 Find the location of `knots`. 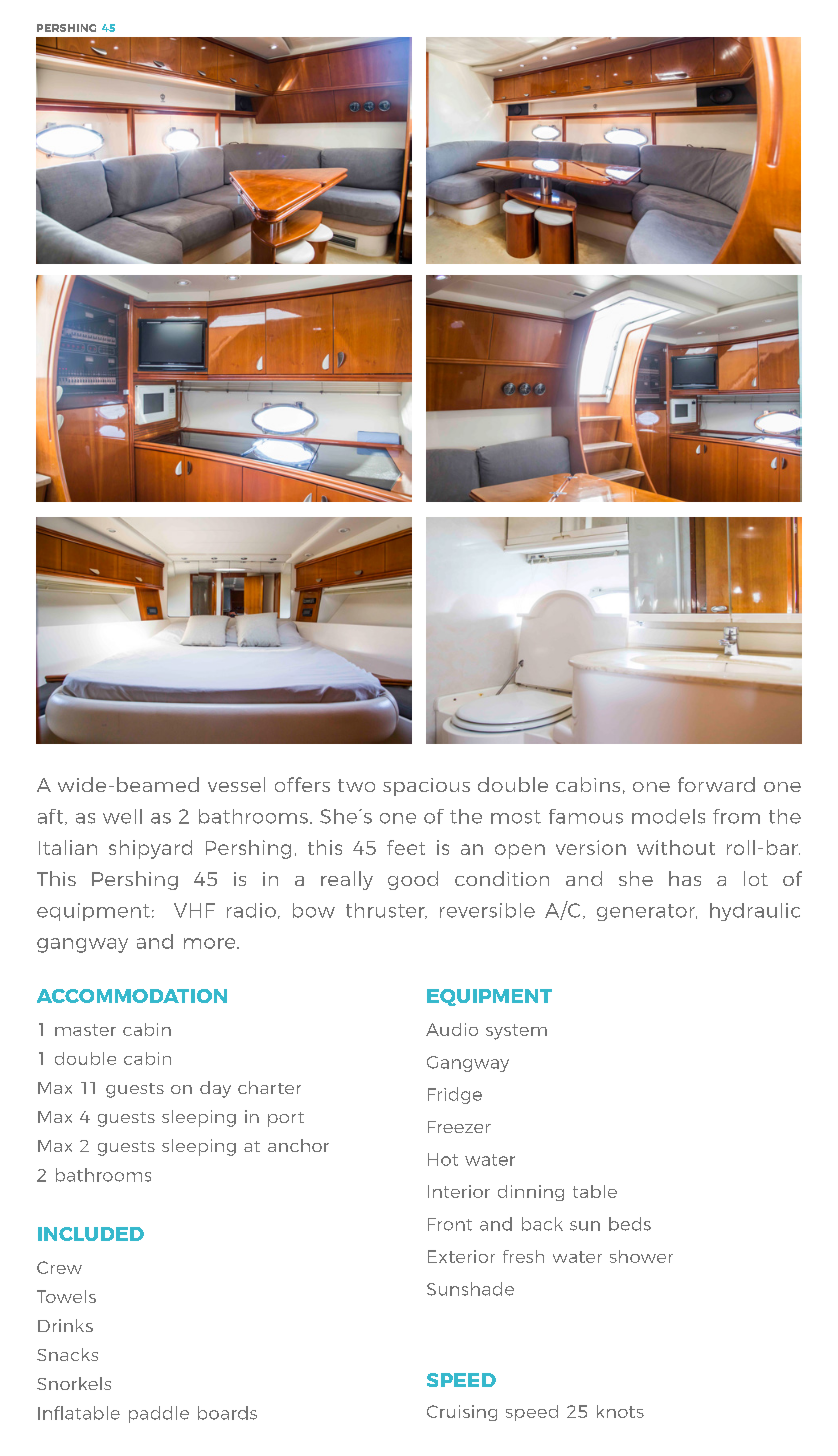

knots is located at coordinates (620, 1411).
